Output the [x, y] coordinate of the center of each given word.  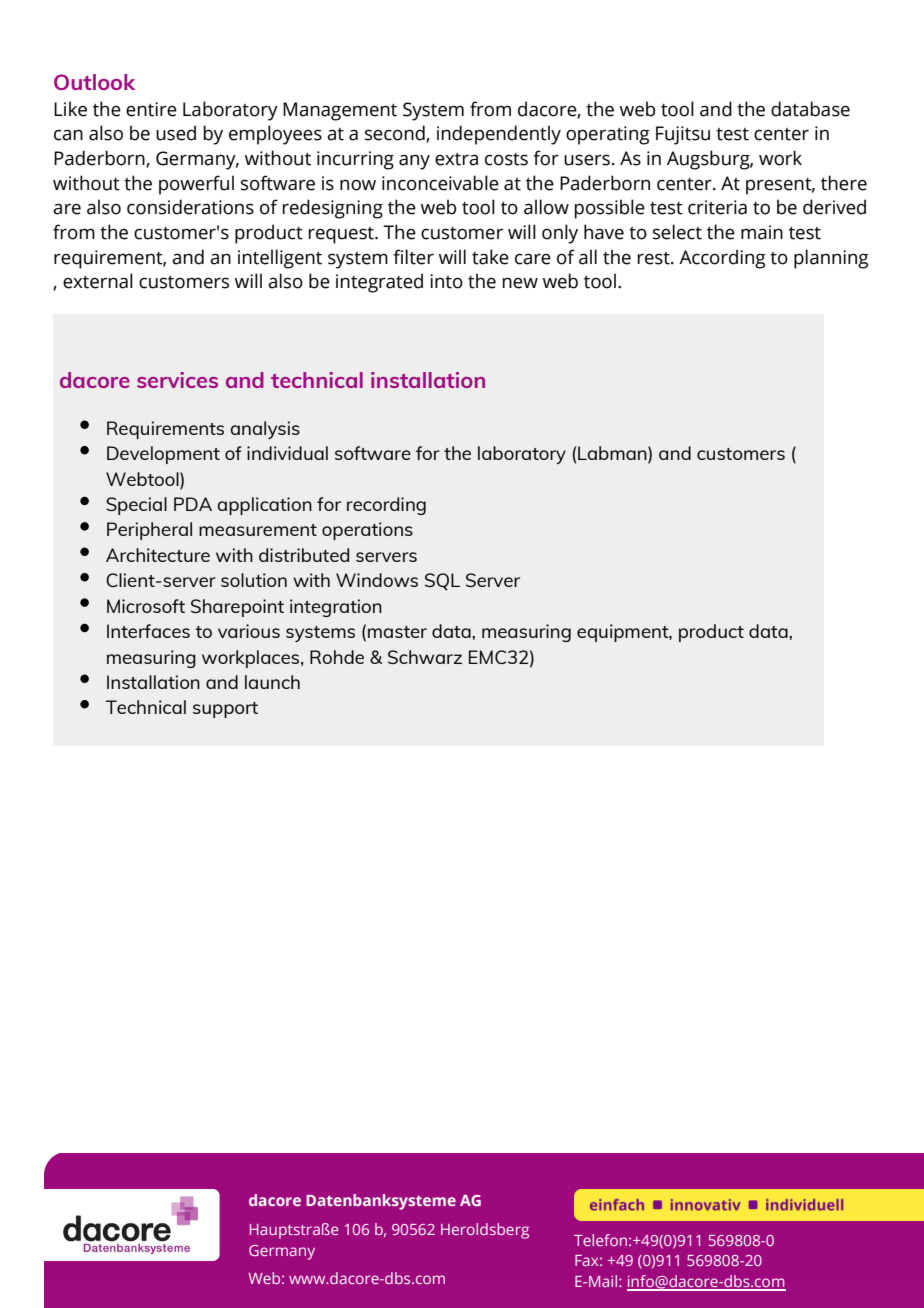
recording [386, 506]
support [225, 710]
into [446, 281]
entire [151, 109]
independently [499, 135]
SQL [442, 582]
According [722, 259]
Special [136, 506]
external [98, 281]
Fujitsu [683, 135]
